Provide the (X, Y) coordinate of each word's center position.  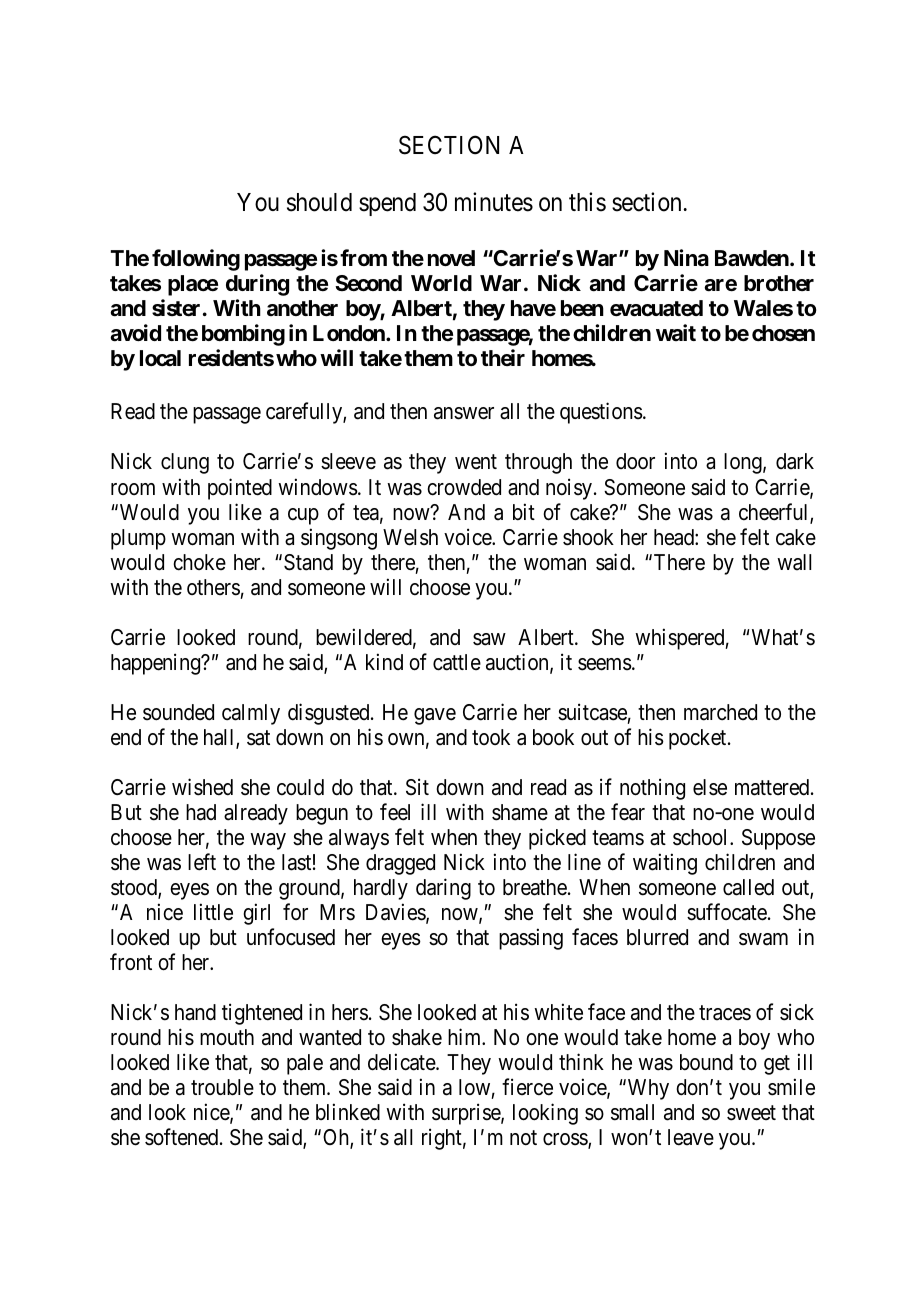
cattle (457, 662)
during (257, 285)
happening (157, 664)
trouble (222, 1087)
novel (451, 258)
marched (720, 712)
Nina (686, 258)
